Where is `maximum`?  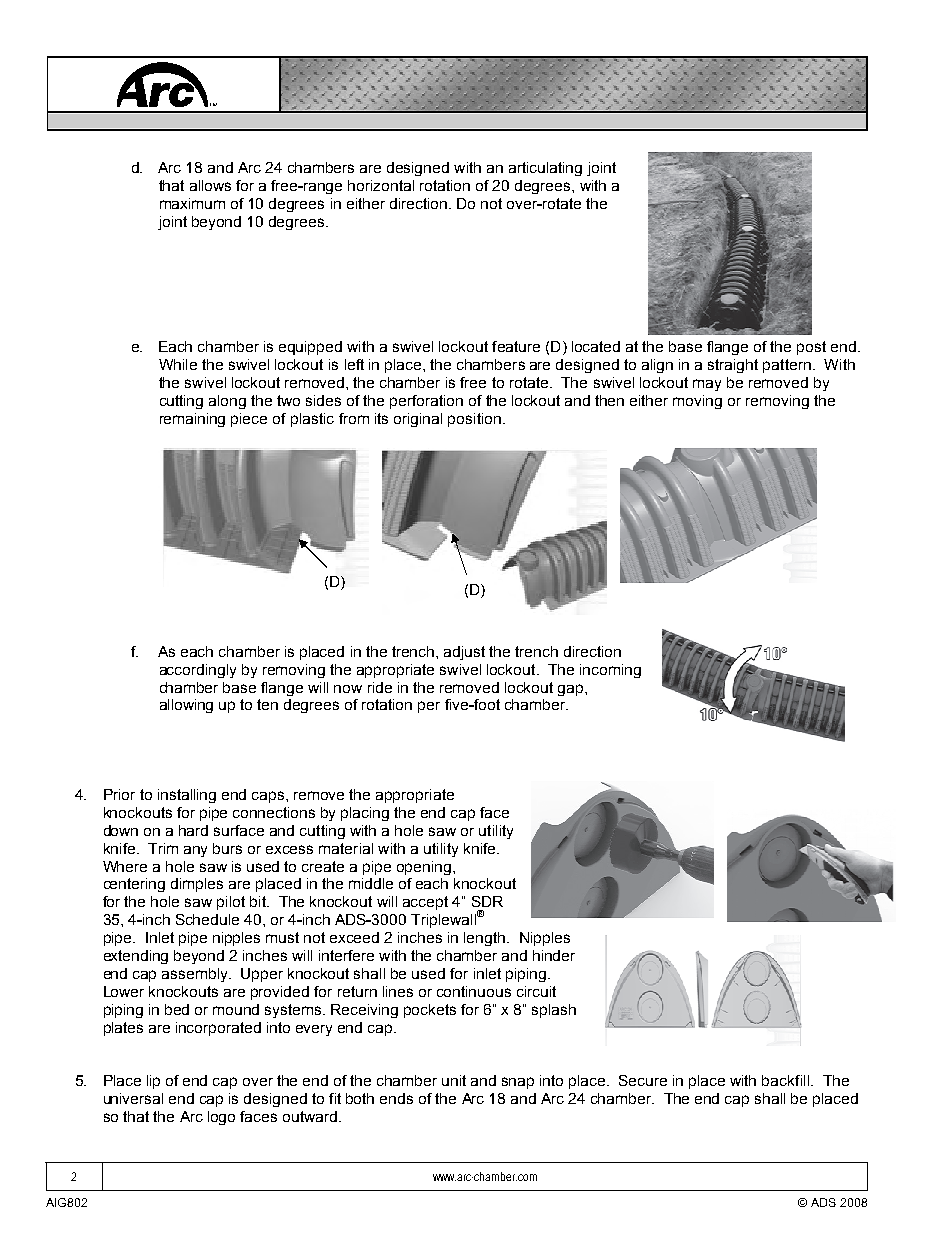
maximum is located at coordinates (192, 203).
